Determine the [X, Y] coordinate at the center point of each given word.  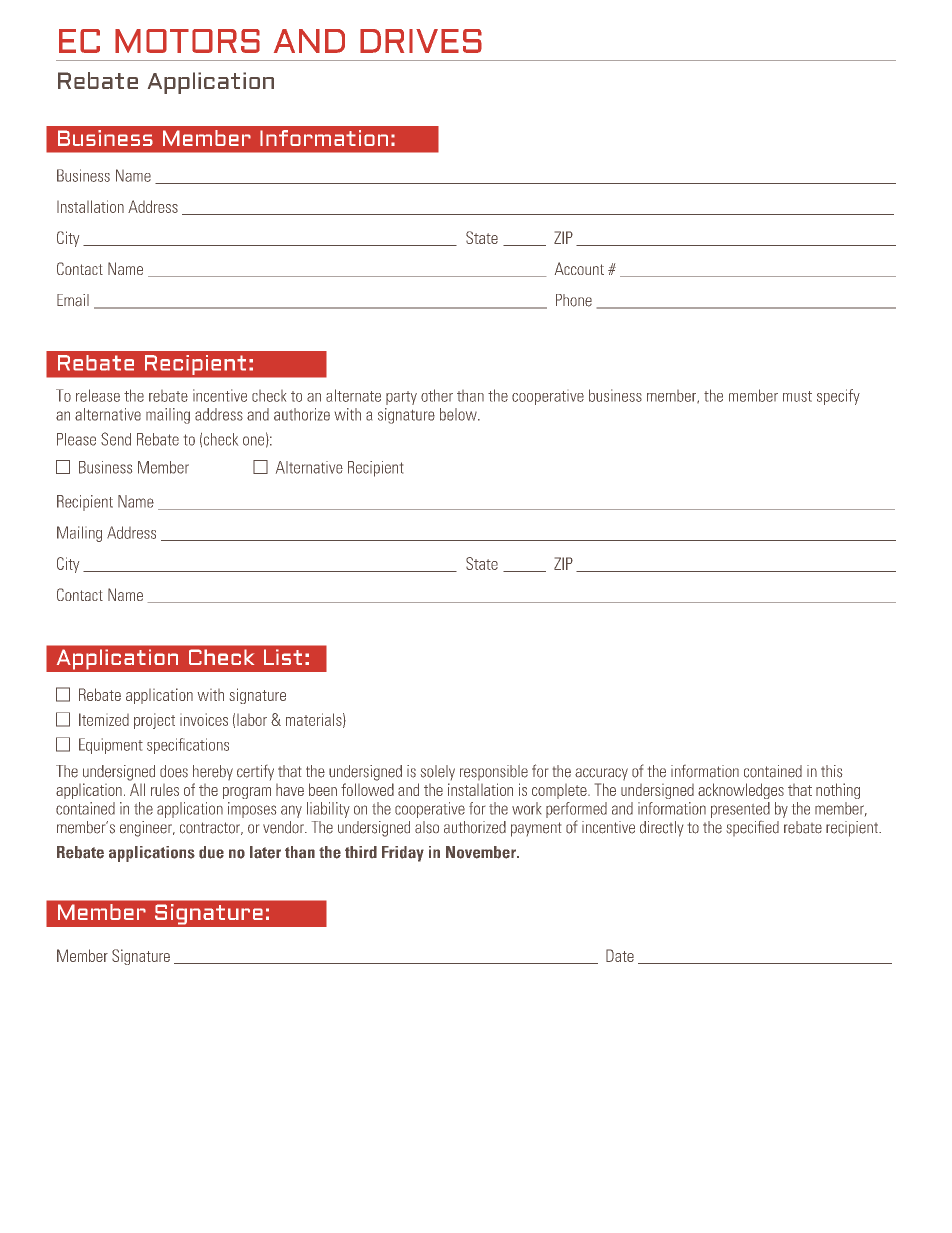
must [797, 396]
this [831, 771]
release [98, 395]
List [283, 657]
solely [438, 772]
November [482, 852]
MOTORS [187, 41]
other [437, 395]
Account [579, 268]
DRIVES [421, 41]
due [211, 852]
